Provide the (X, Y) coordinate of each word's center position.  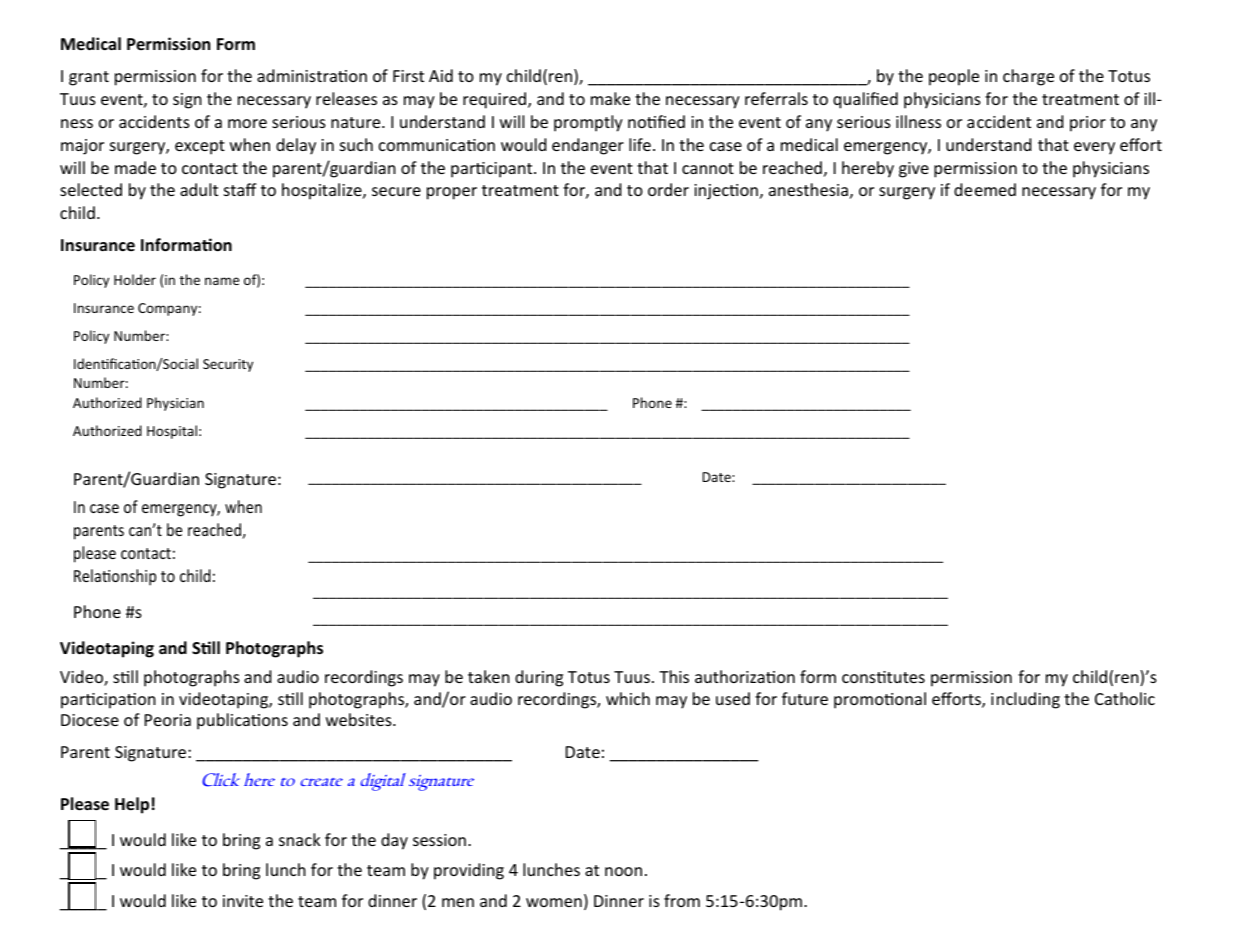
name (222, 281)
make (610, 98)
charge (1028, 77)
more (247, 123)
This (674, 676)
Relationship (115, 577)
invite (243, 901)
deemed (985, 189)
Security (228, 365)
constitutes (883, 677)
